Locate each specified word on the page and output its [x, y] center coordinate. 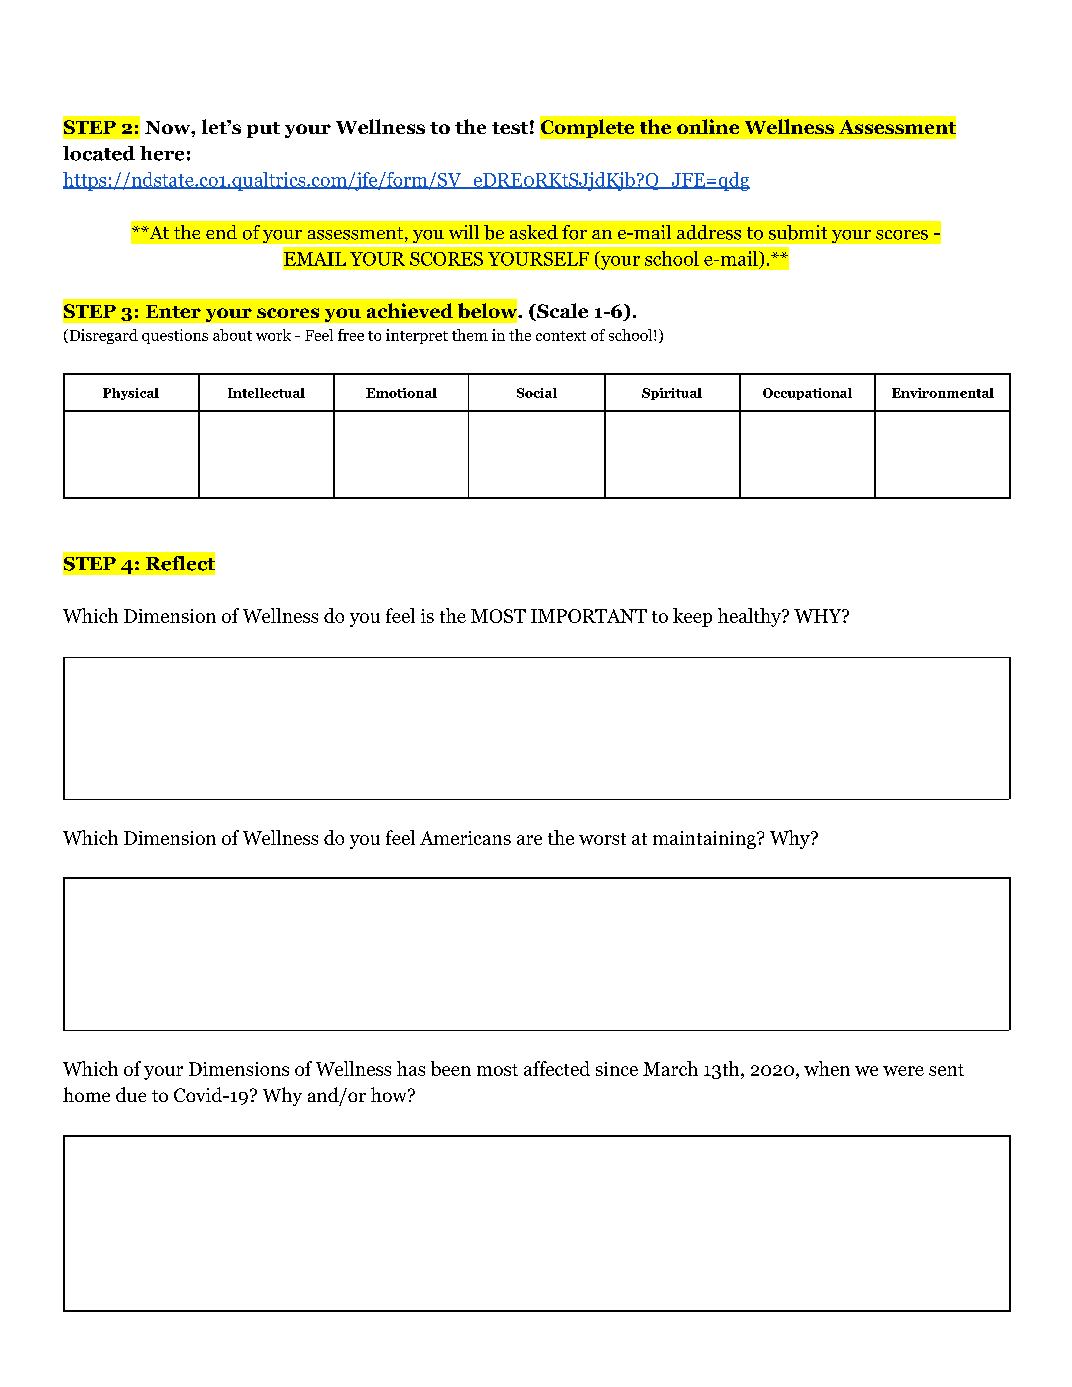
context [561, 336]
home [86, 1094]
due [131, 1094]
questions [175, 336]
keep [692, 617]
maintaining [705, 840]
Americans [465, 838]
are [529, 840]
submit [798, 232]
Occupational [807, 394]
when [827, 1068]
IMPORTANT [589, 616]
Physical [131, 394]
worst [602, 839]
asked [534, 232]
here [162, 153]
